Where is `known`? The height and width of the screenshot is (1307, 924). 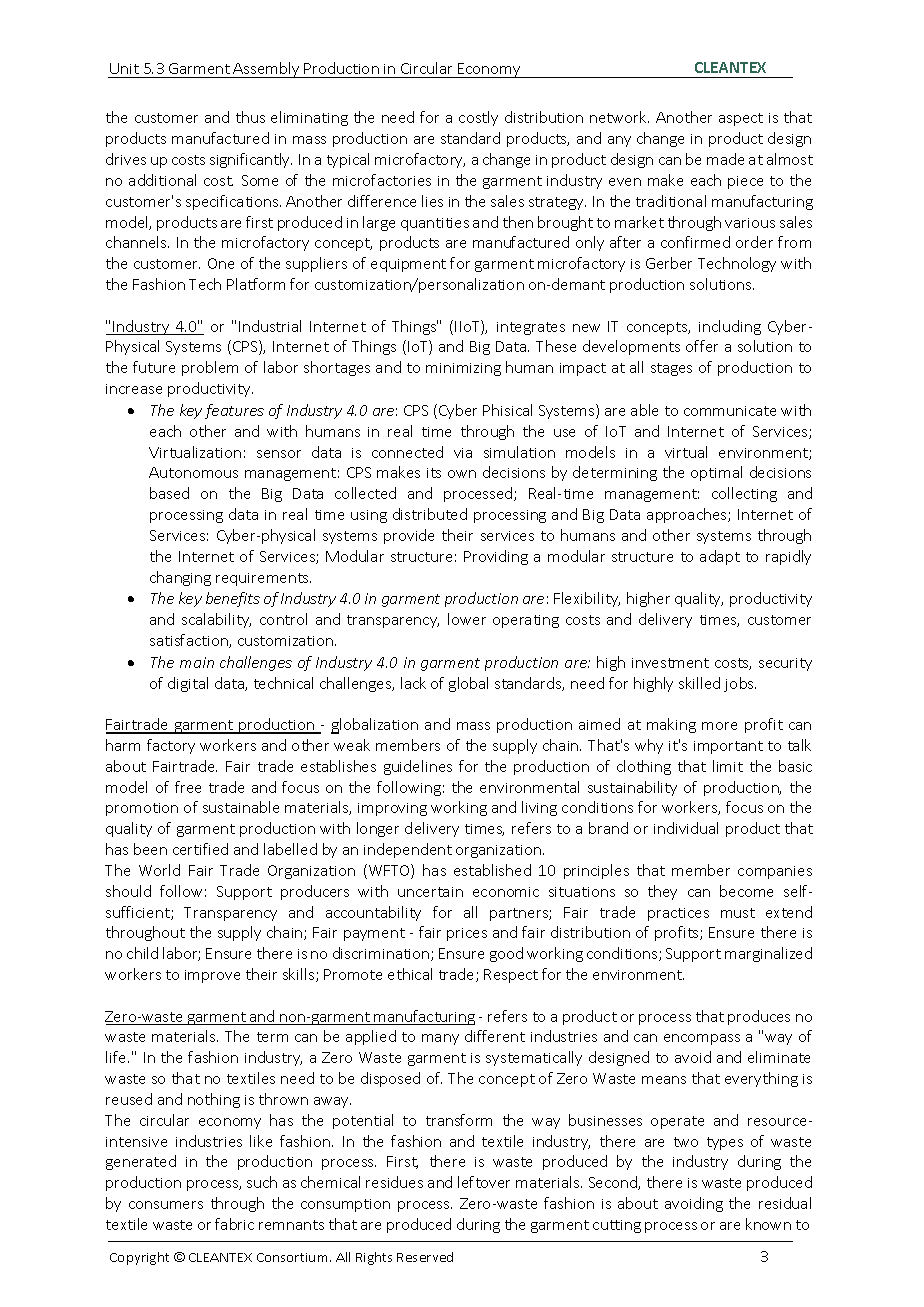
known is located at coordinates (768, 1224).
